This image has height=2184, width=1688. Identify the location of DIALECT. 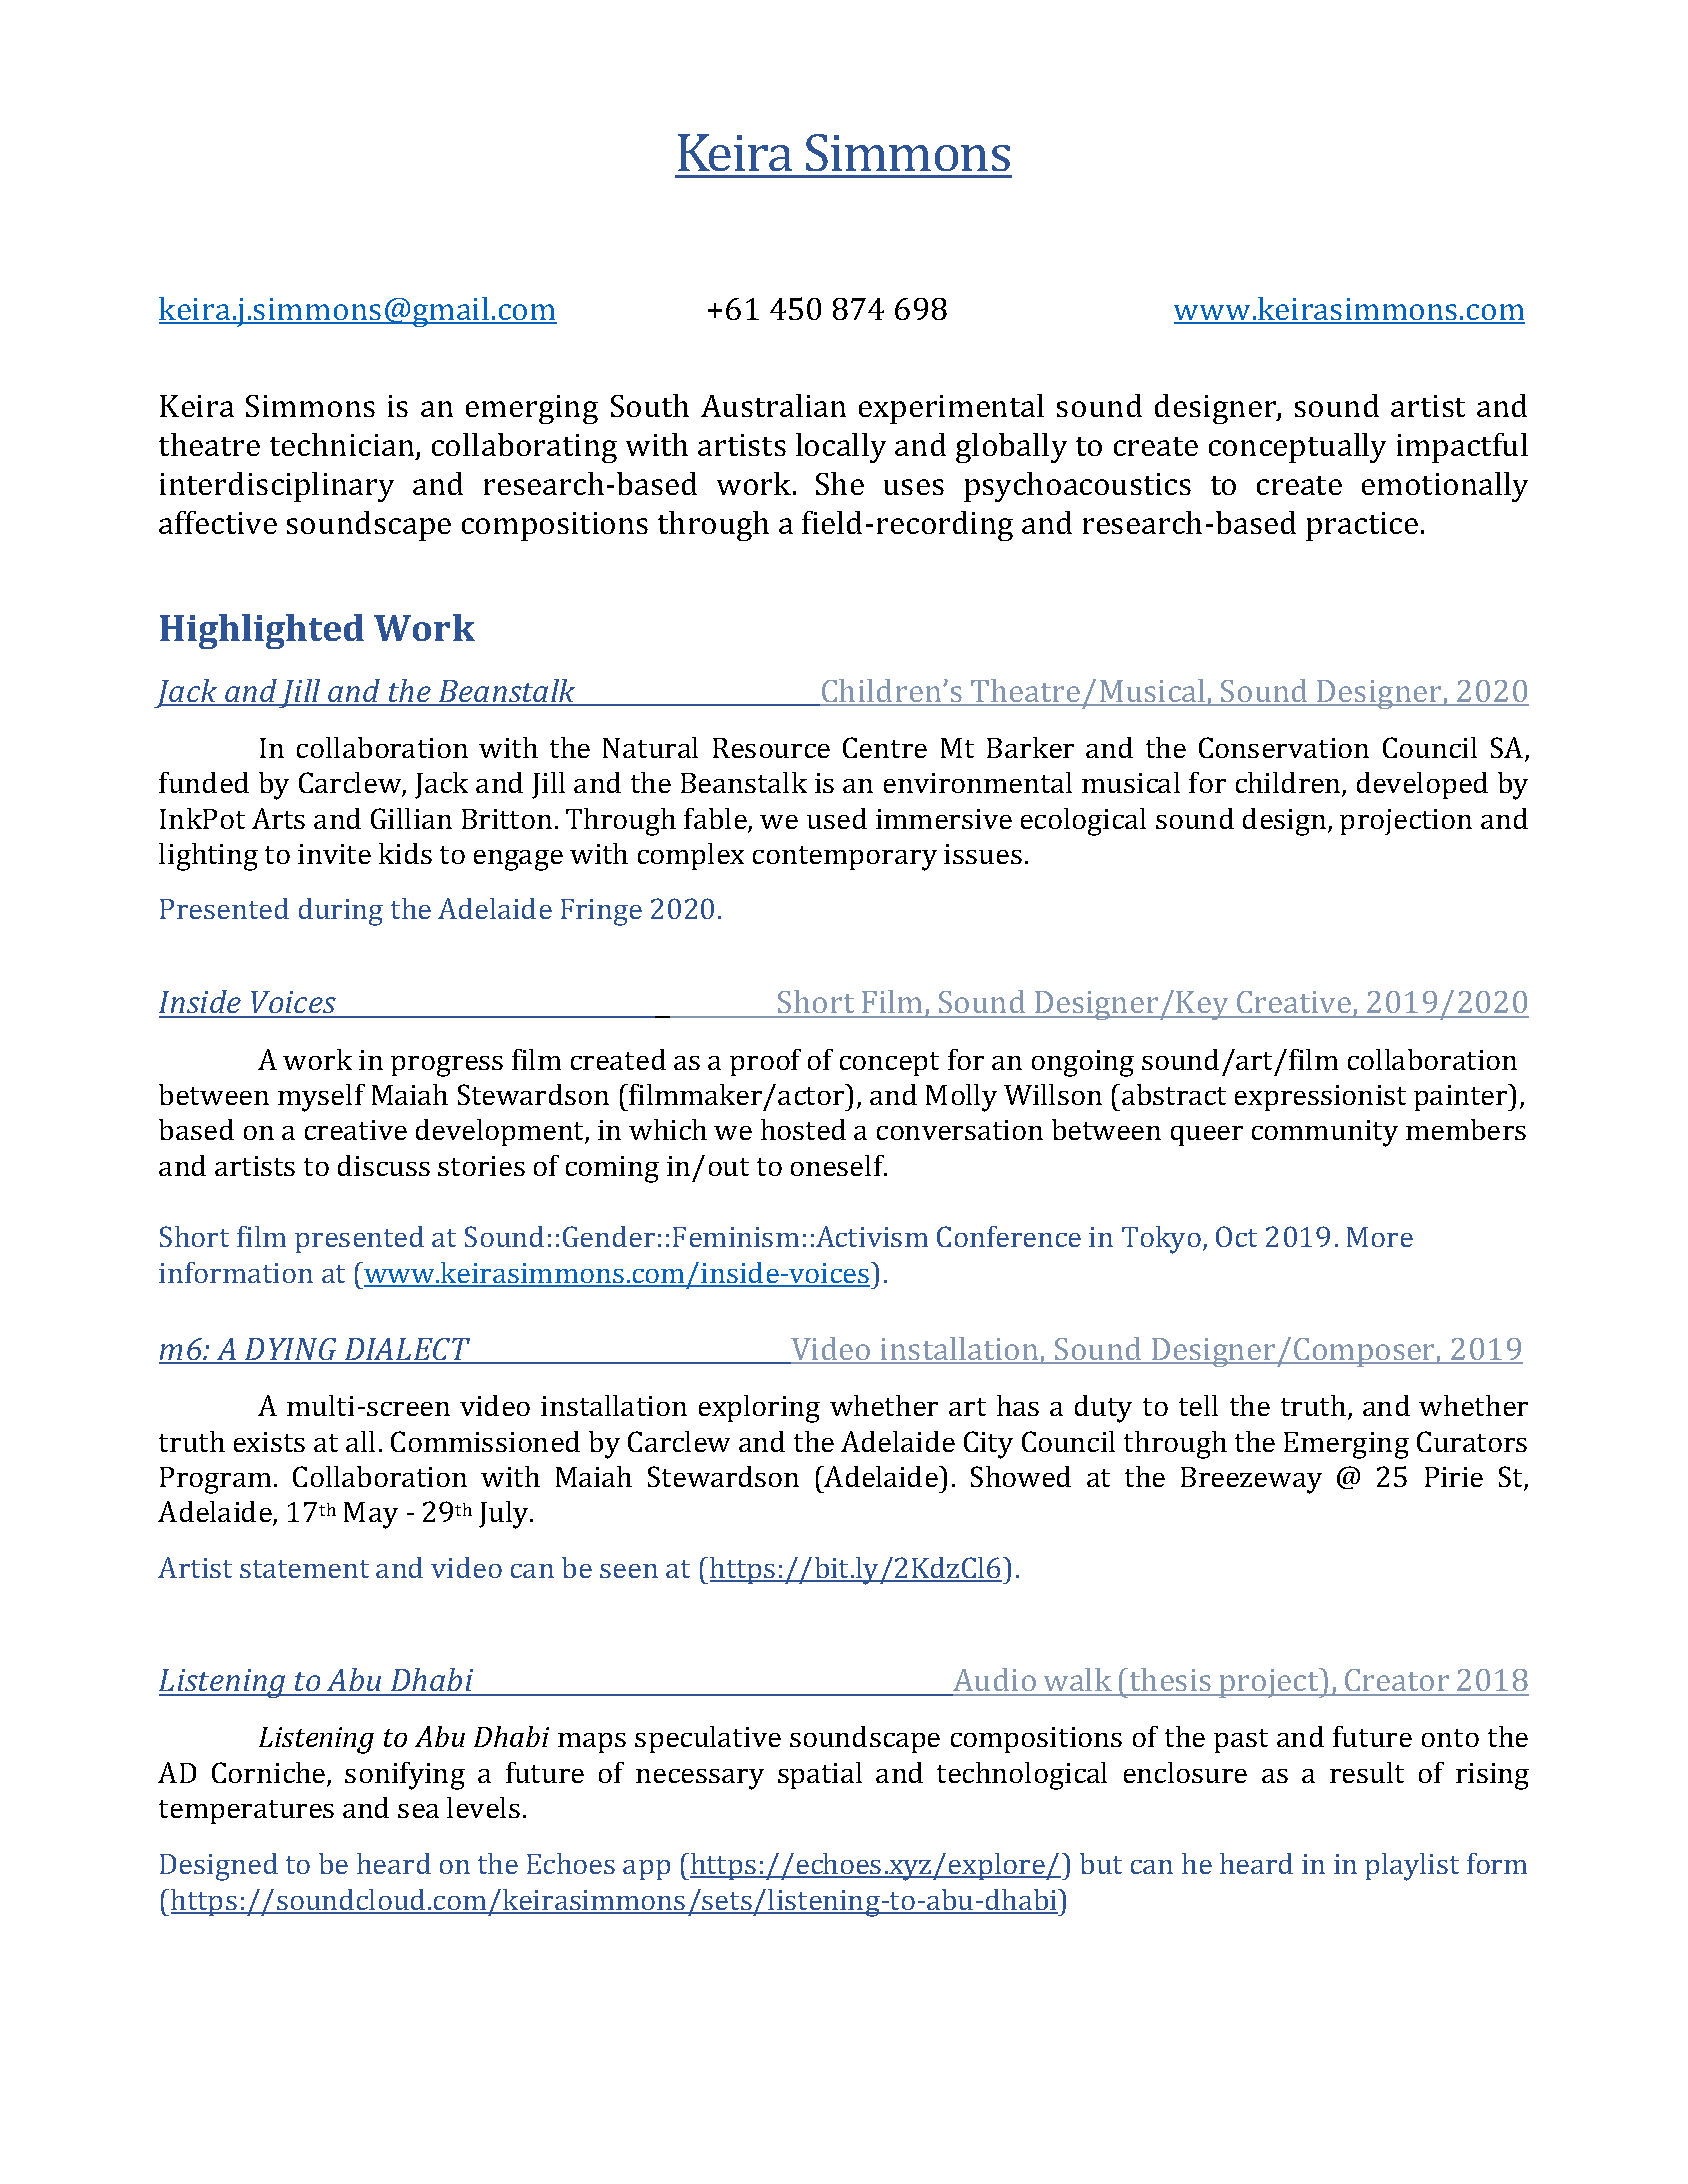
(407, 1350).
